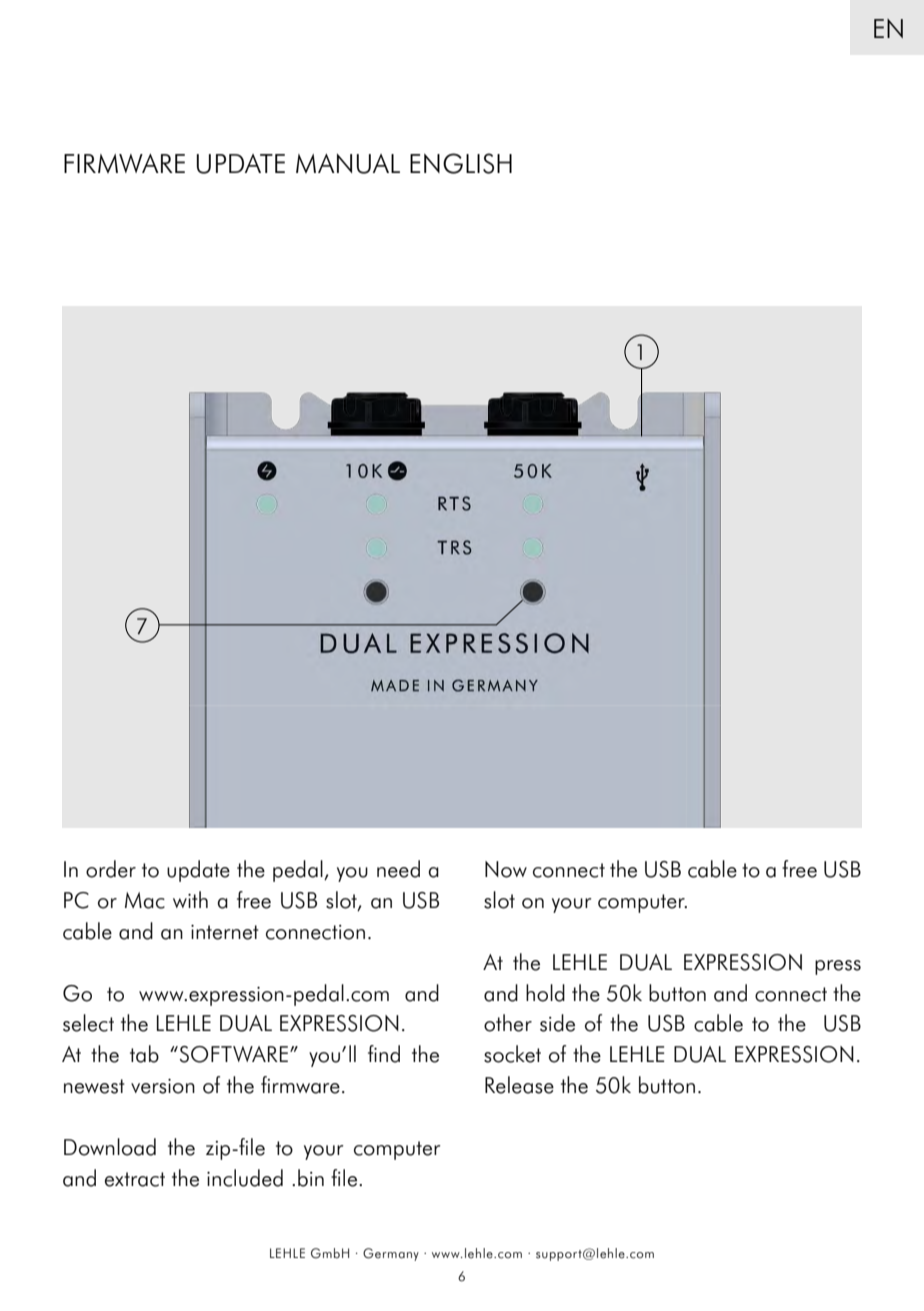  Describe the element at coordinates (398, 869) in the document. I see `need` at that location.
